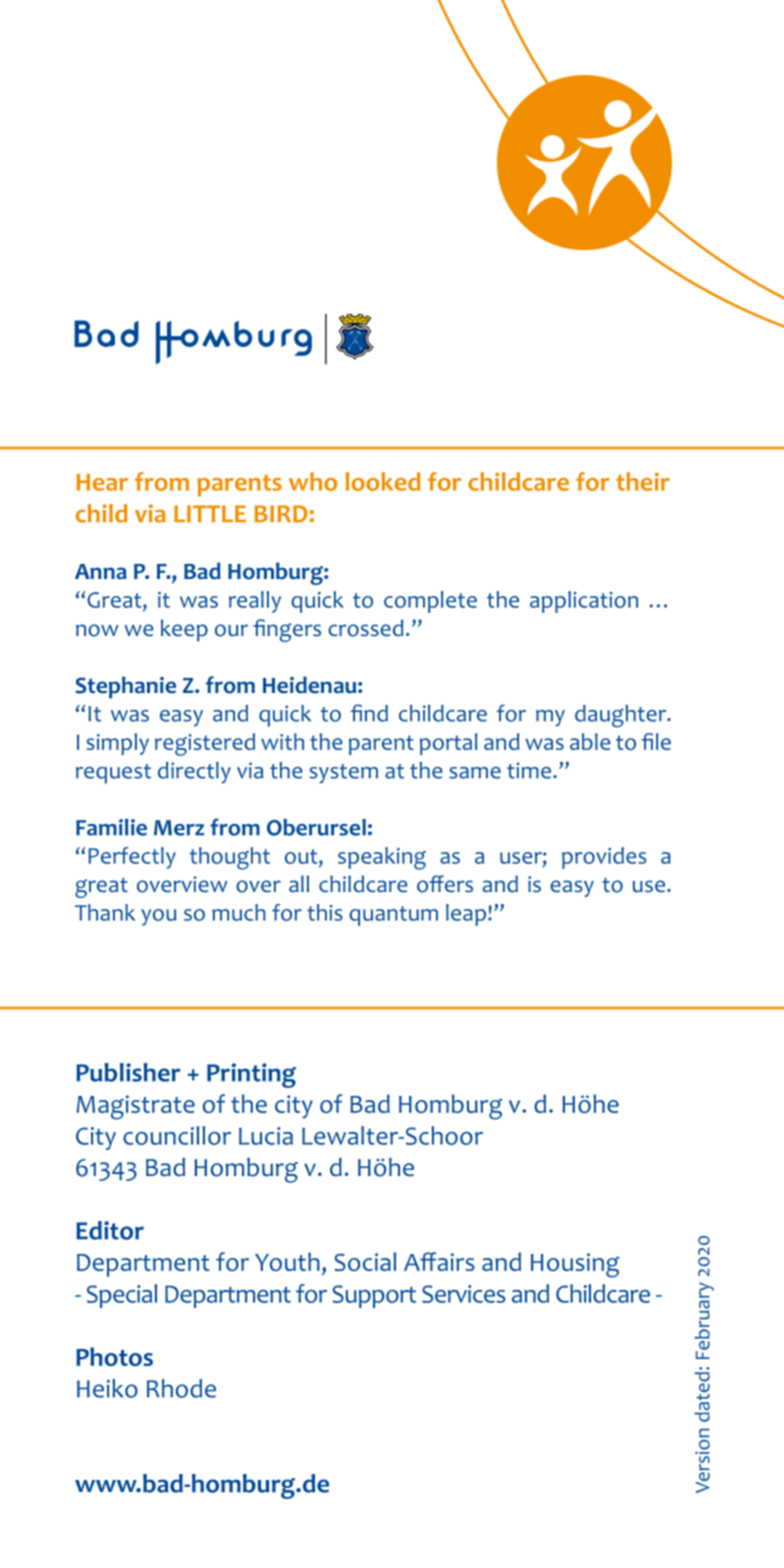 This image has height=1568, width=784. Describe the element at coordinates (575, 1265) in the image. I see `Housing` at that location.
